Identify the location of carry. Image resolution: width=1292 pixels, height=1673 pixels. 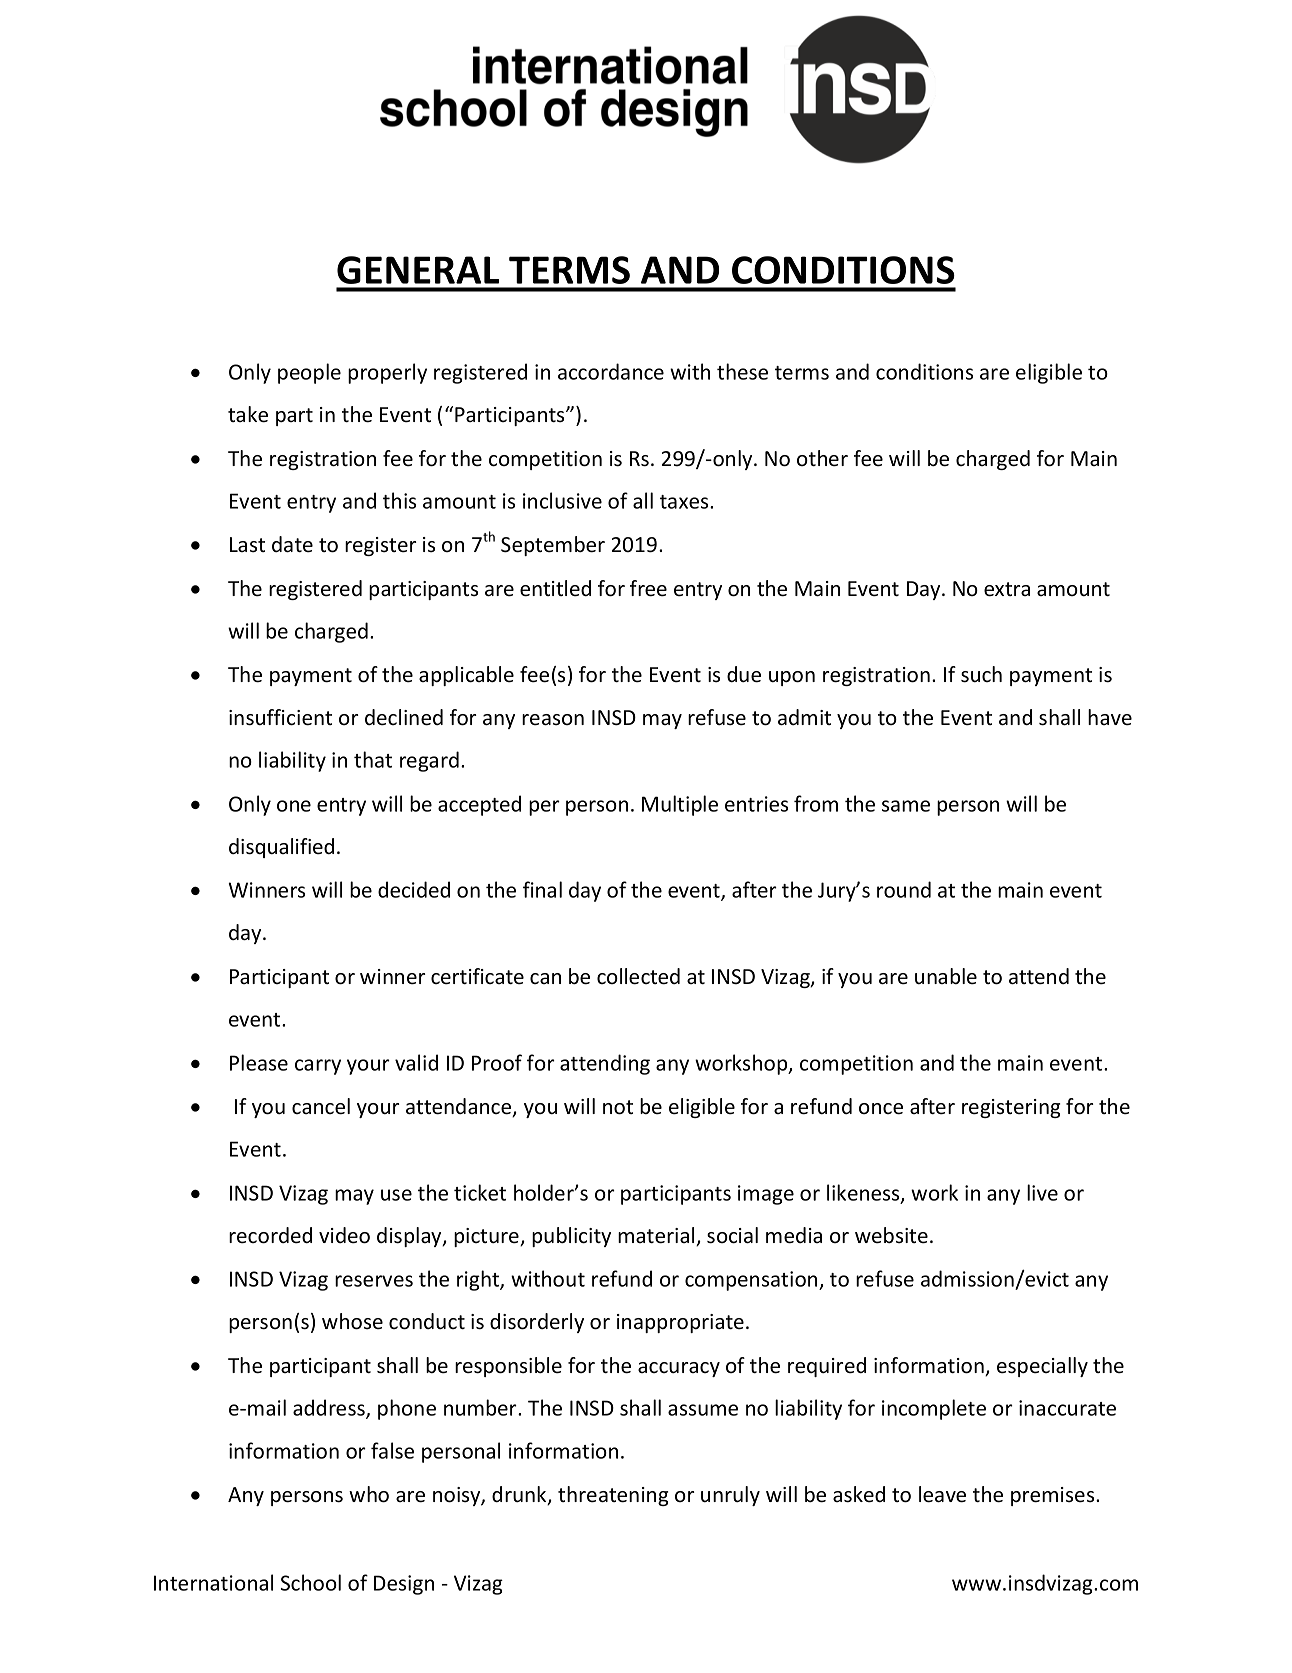
(318, 1067).
